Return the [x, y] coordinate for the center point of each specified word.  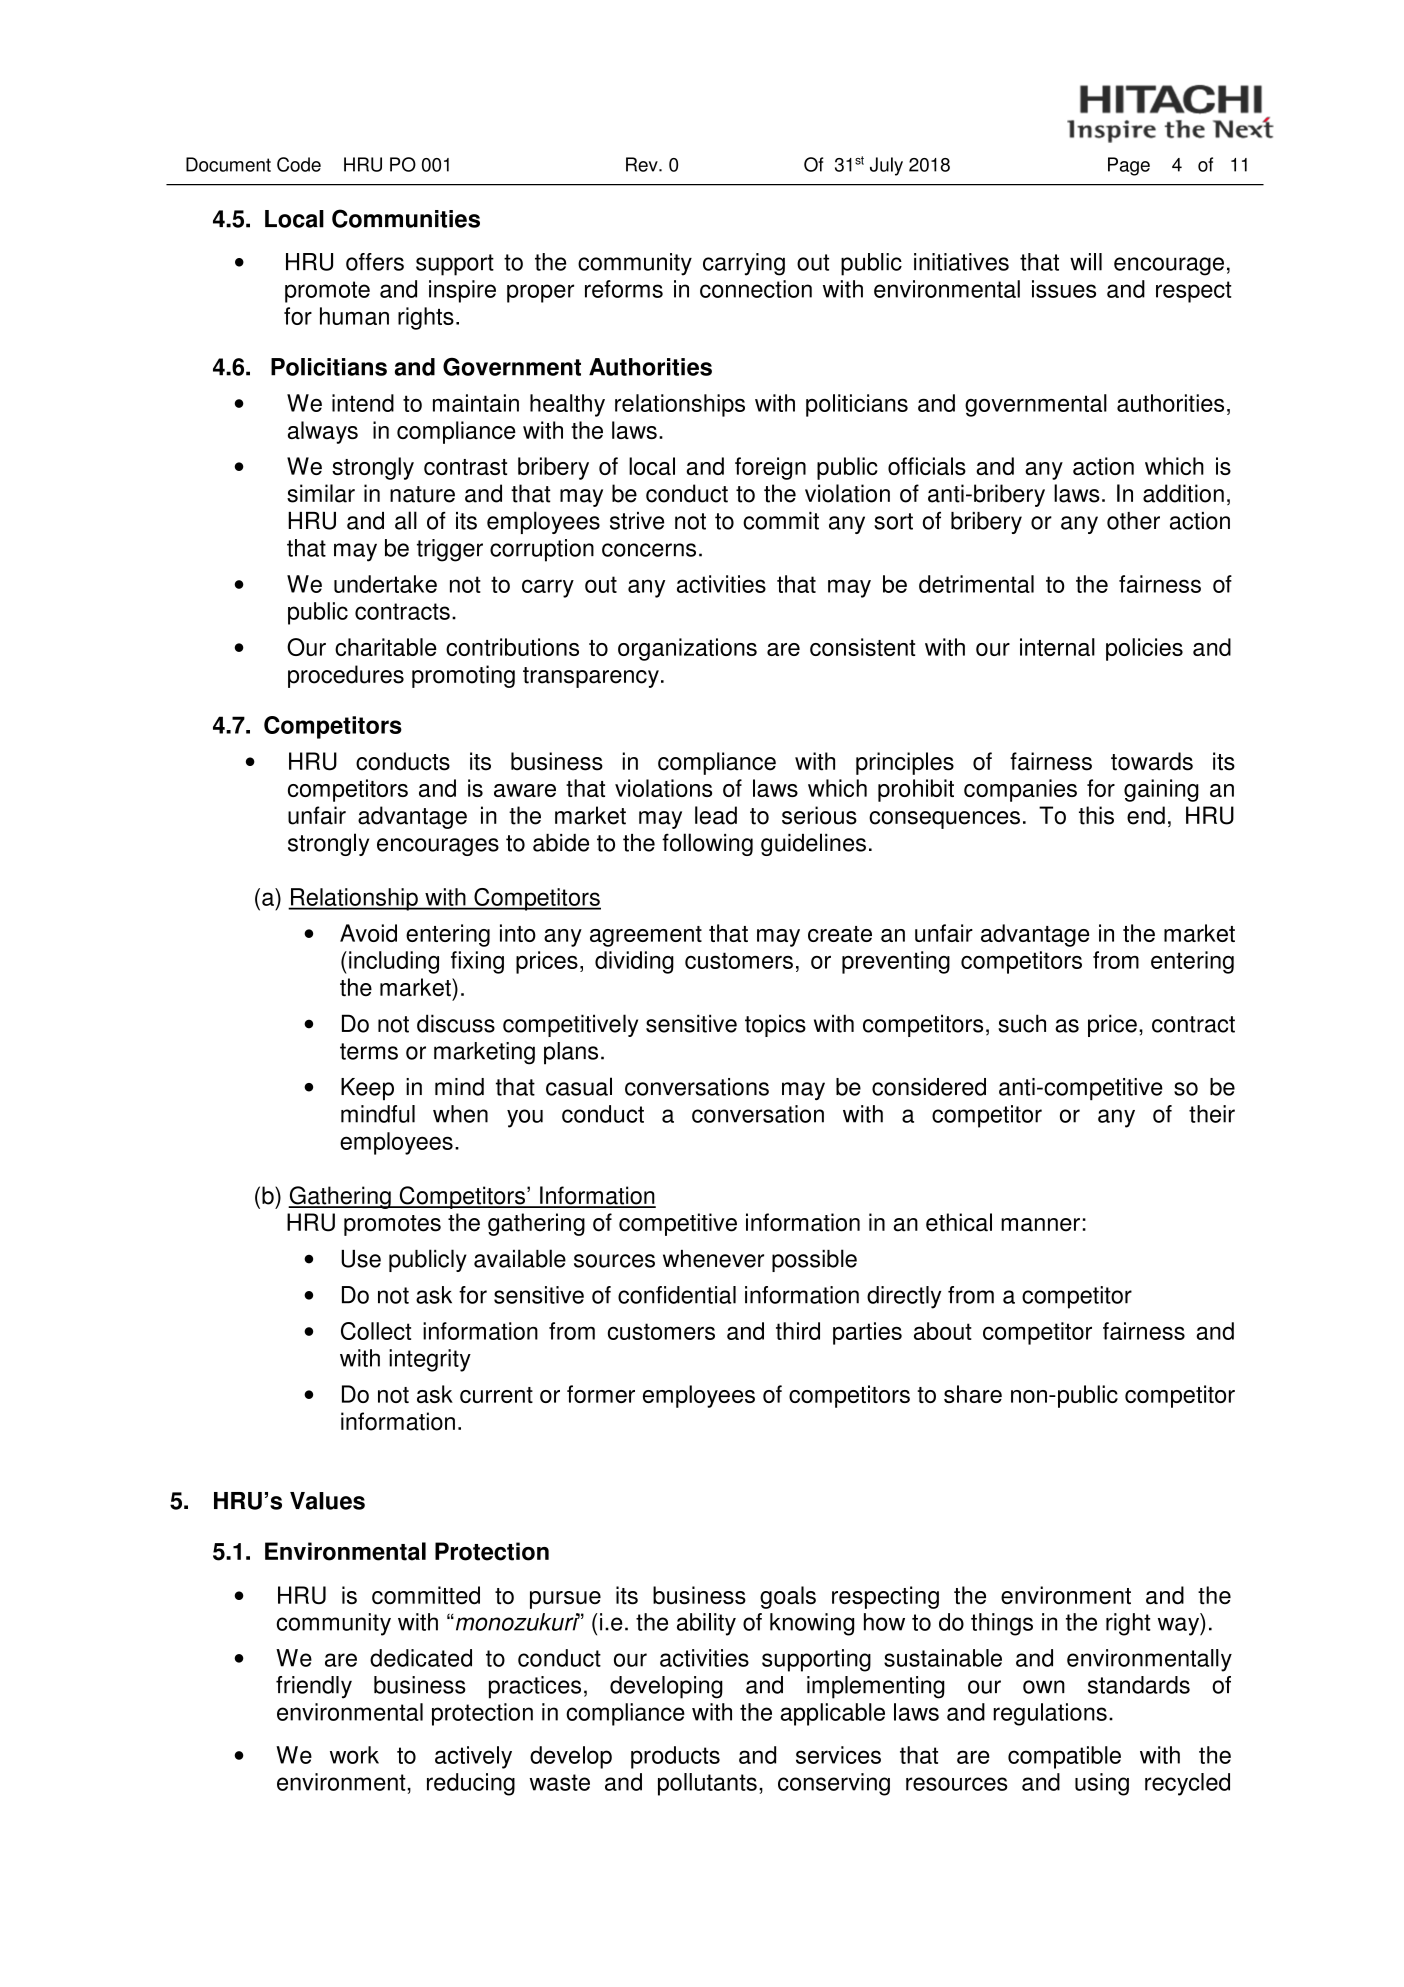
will [1086, 262]
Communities [406, 218]
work [354, 1755]
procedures [346, 676]
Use [361, 1259]
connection [756, 289]
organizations [687, 649]
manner [1040, 1225]
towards [1152, 761]
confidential [677, 1295]
